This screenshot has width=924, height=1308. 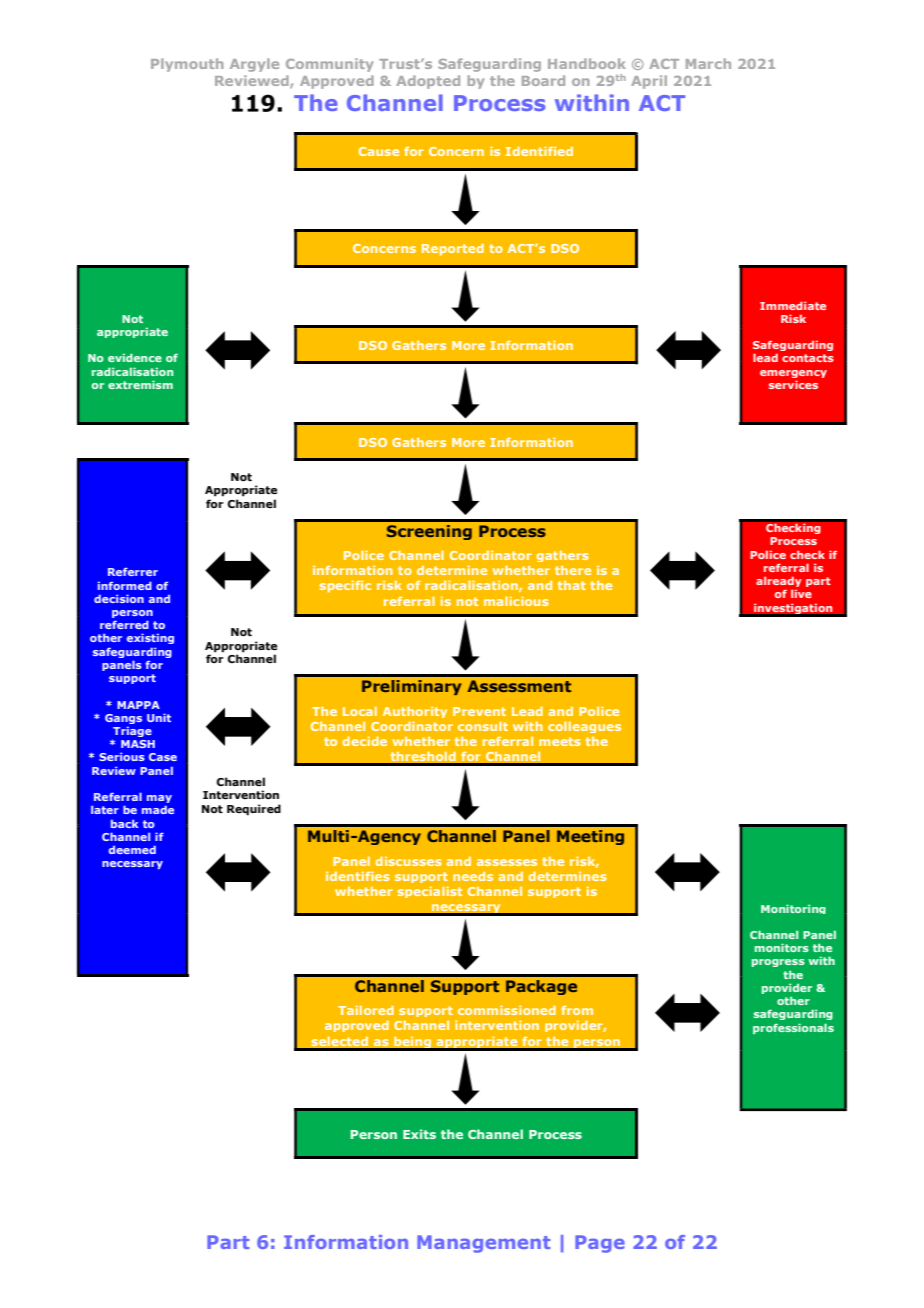 What do you see at coordinates (419, 1134) in the screenshot?
I see `Exits` at bounding box center [419, 1134].
